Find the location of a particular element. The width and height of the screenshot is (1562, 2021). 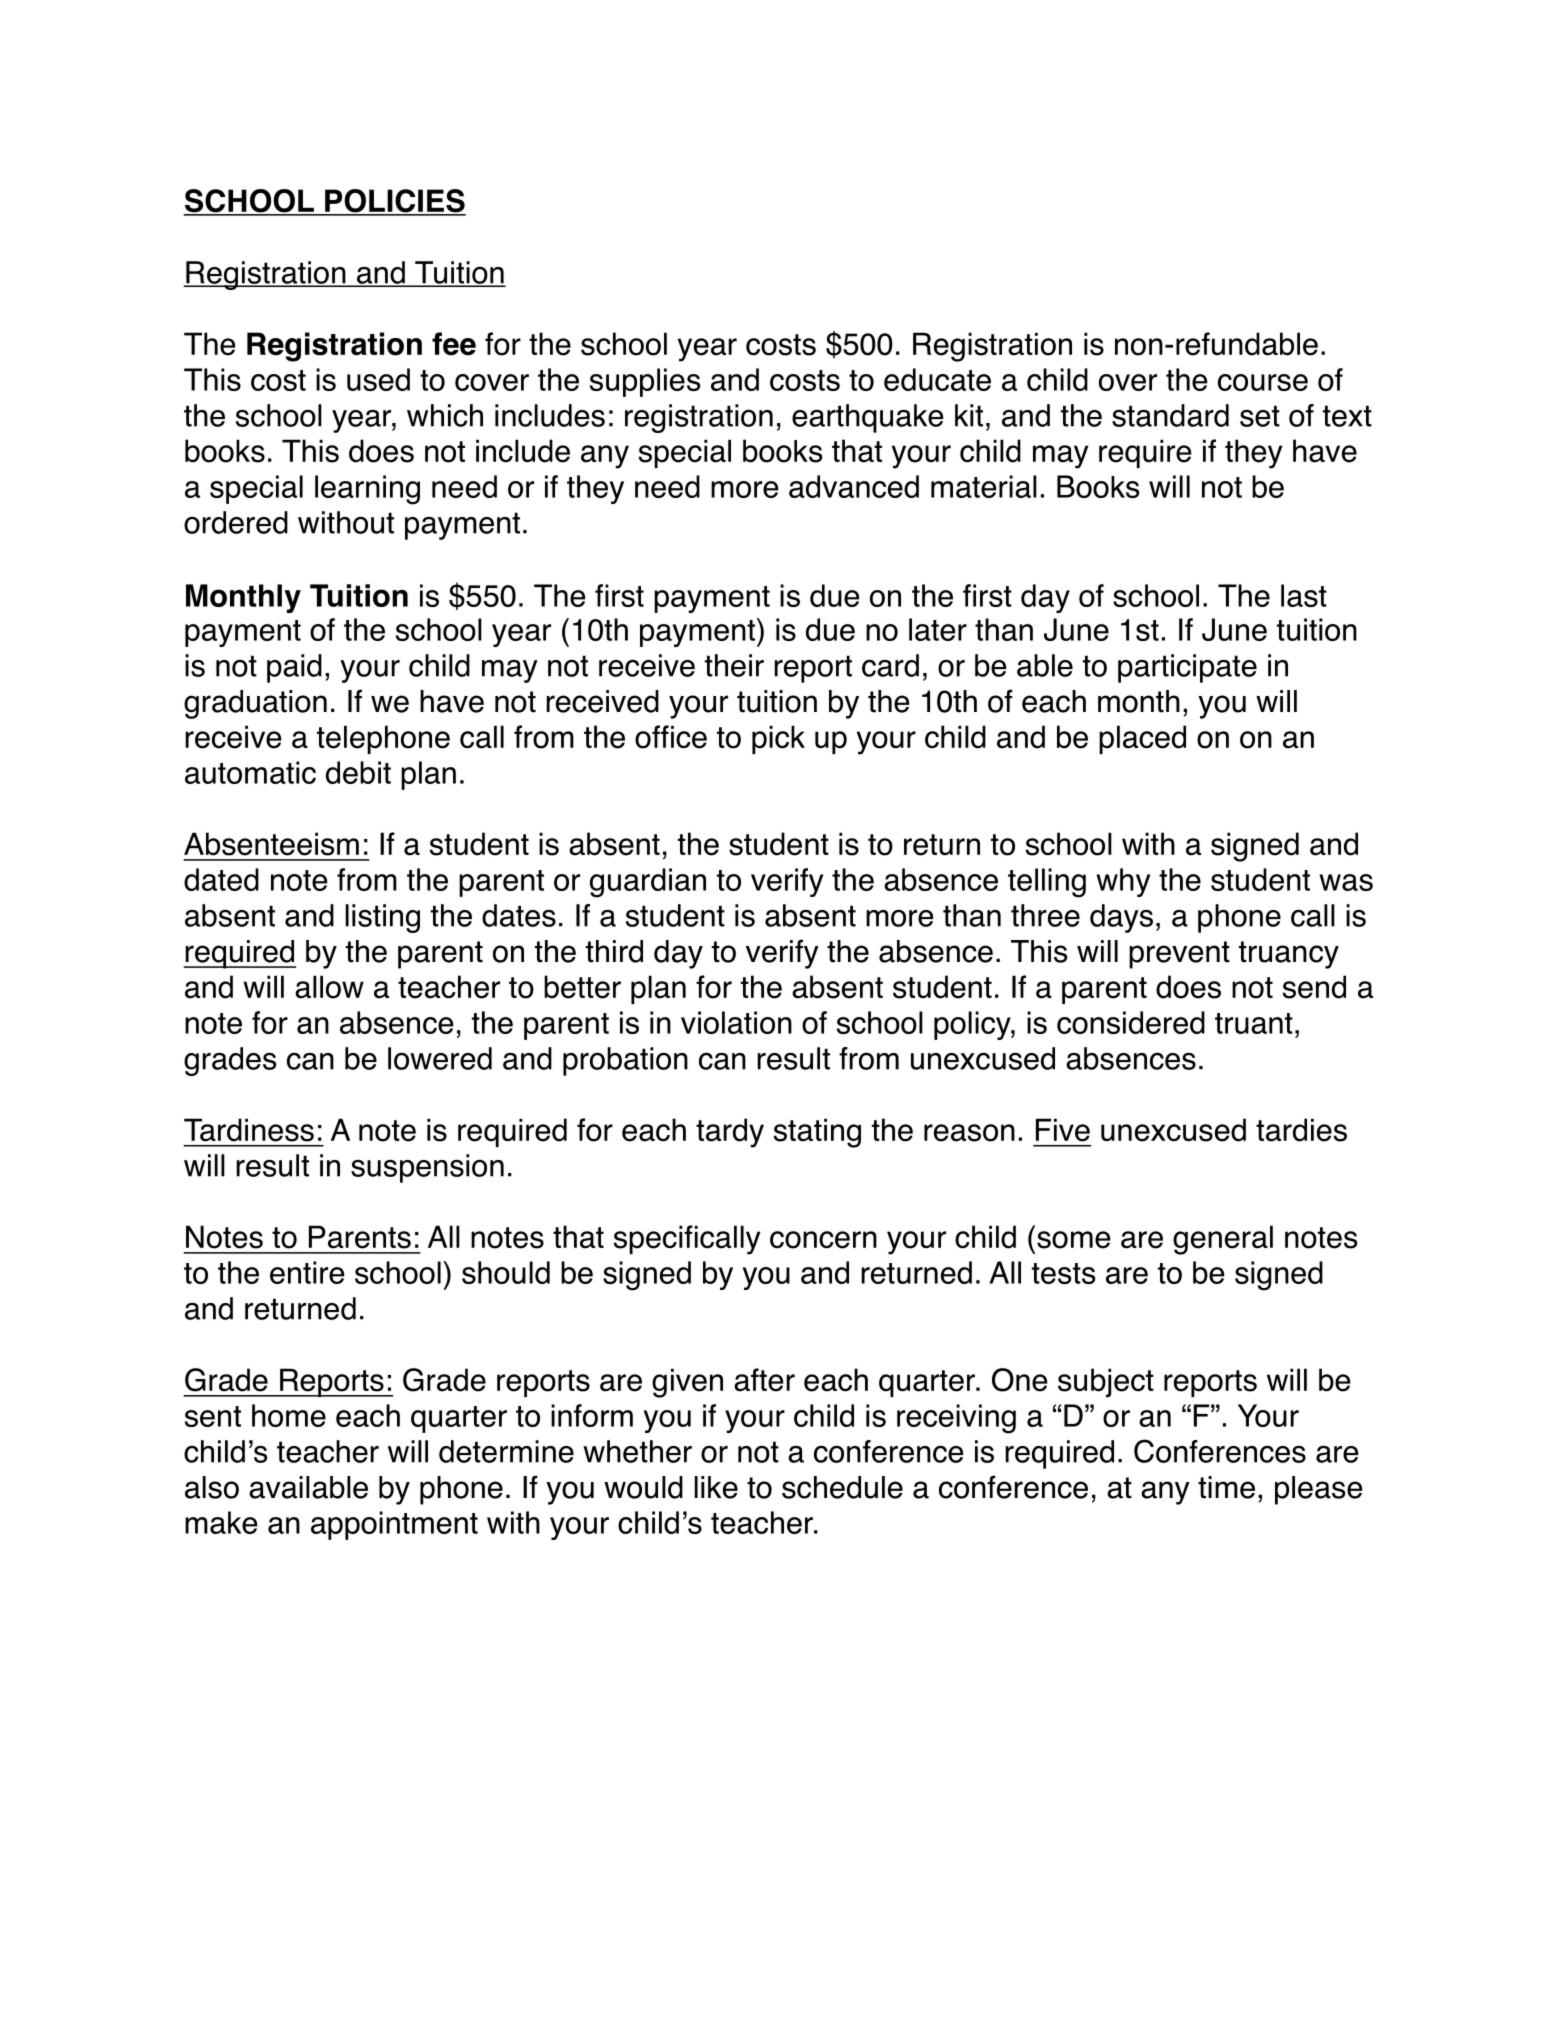

POLICIES is located at coordinates (394, 202).
